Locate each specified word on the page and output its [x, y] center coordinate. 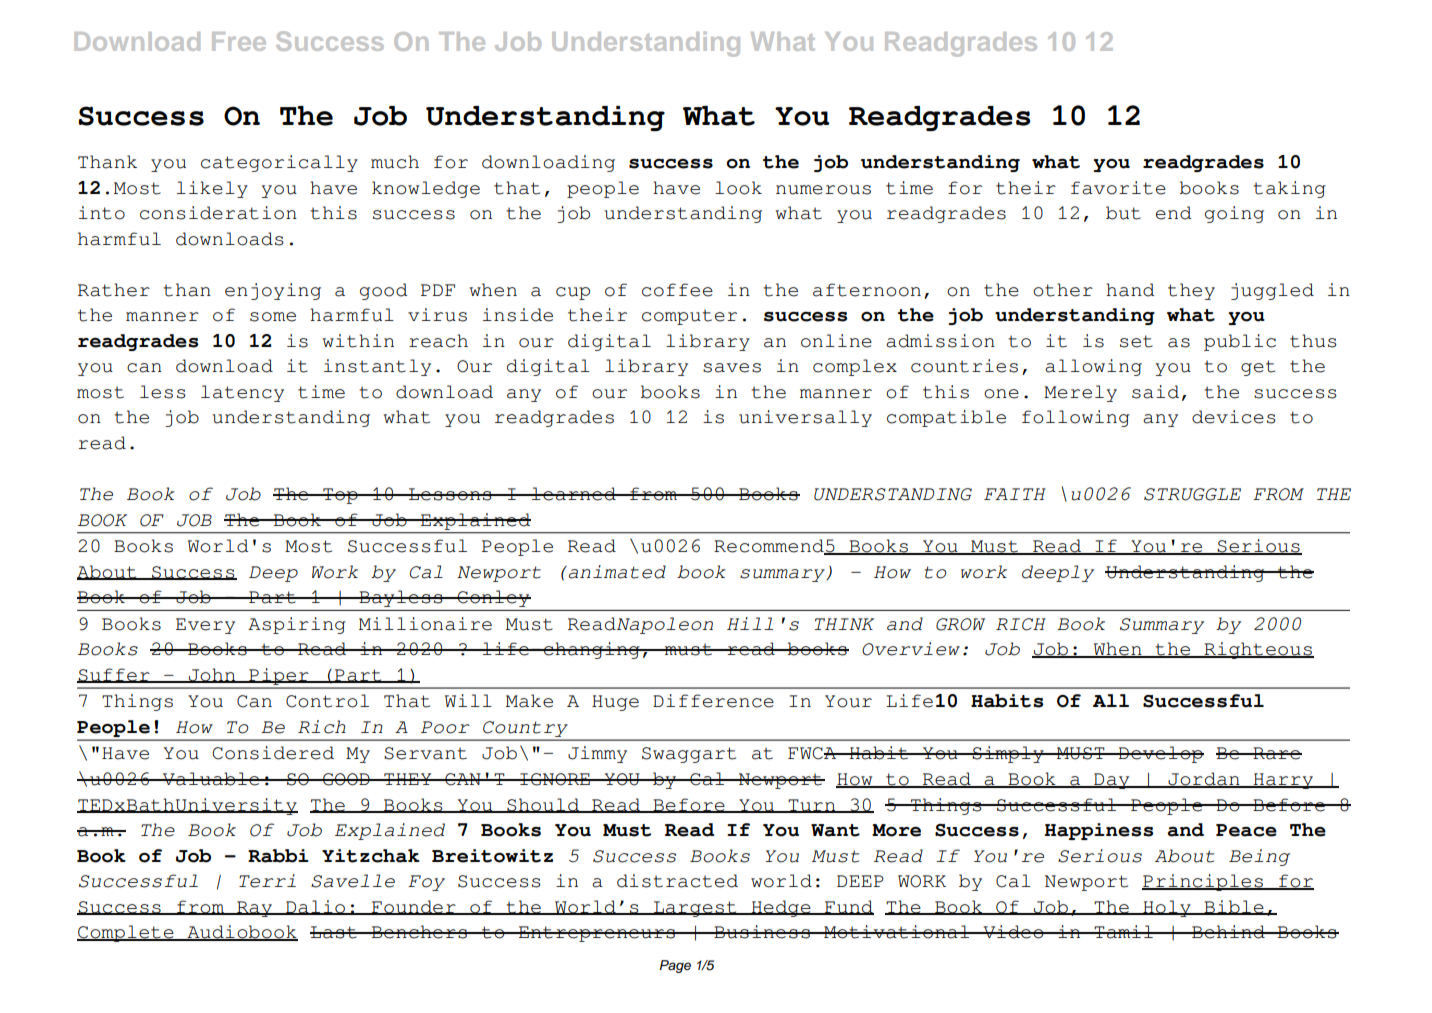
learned [574, 494]
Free [239, 41]
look [738, 188]
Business [762, 932]
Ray [255, 909]
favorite [1118, 188]
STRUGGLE [1192, 494]
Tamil [1124, 932]
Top [340, 496]
